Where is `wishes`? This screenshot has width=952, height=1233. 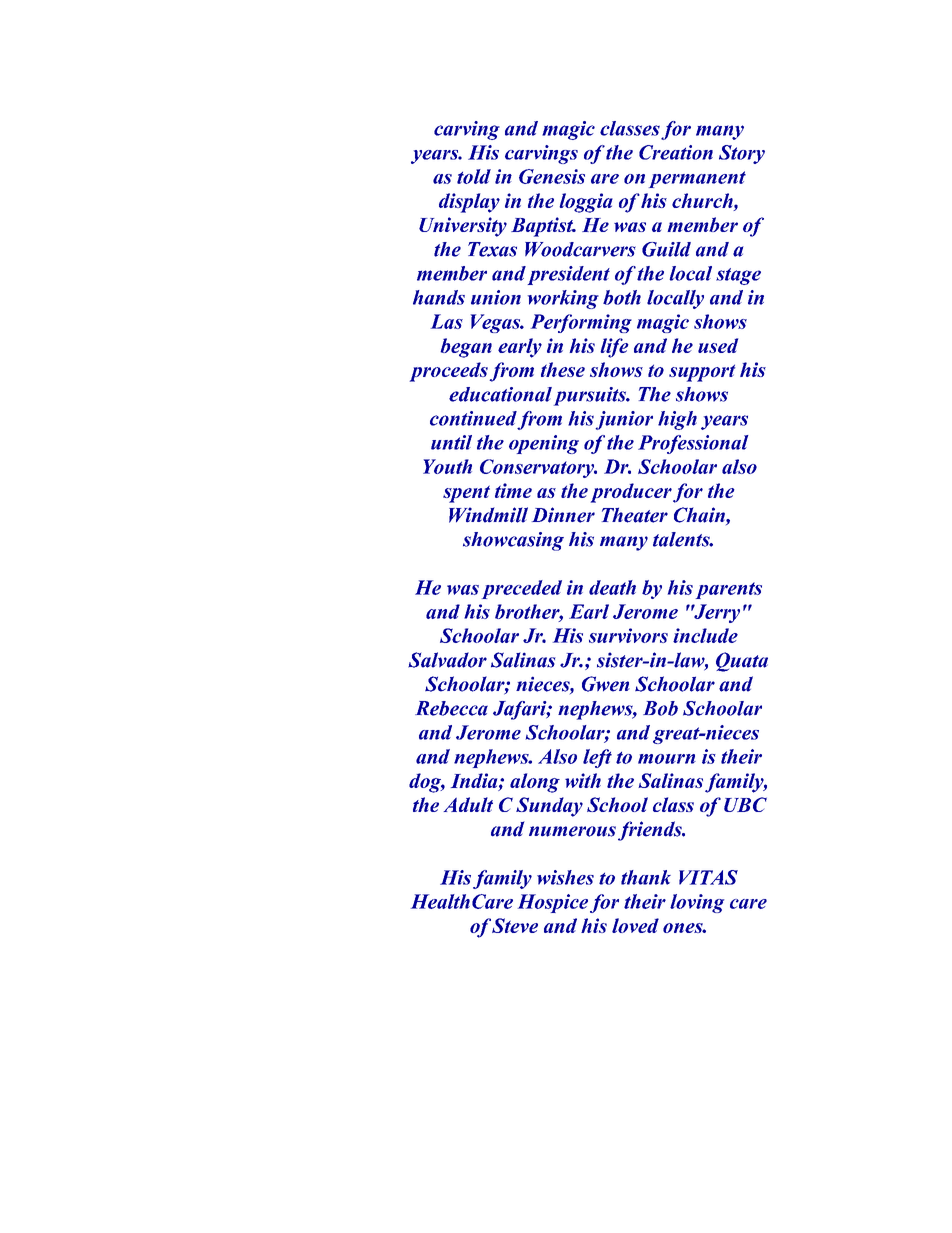 wishes is located at coordinates (565, 877).
